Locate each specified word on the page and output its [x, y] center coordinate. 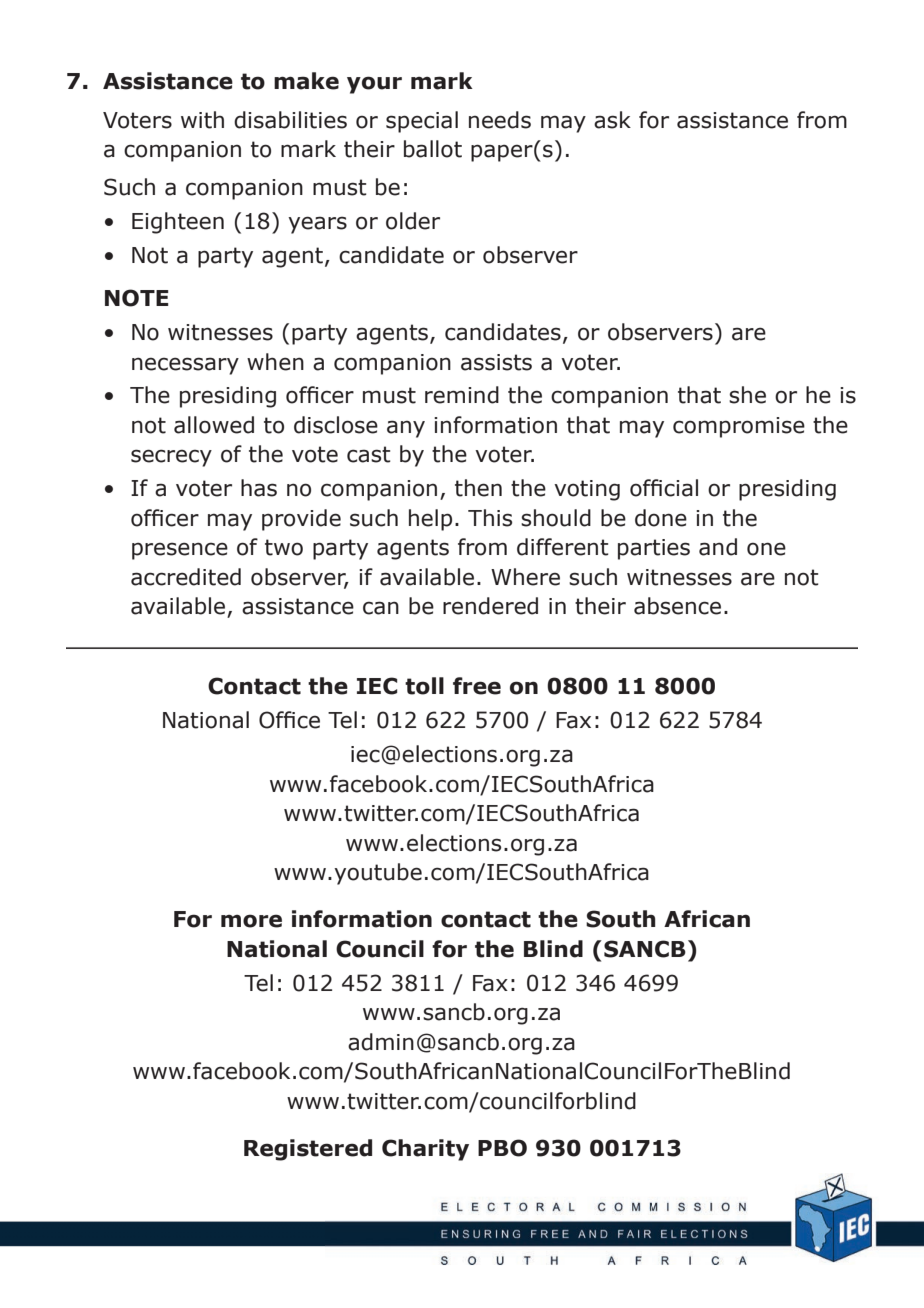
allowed [214, 425]
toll [424, 686]
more [251, 921]
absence [677, 606]
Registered [308, 1150]
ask [612, 120]
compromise [739, 427]
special [422, 122]
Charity [425, 1150]
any [406, 429]
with [202, 120]
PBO [502, 1148]
